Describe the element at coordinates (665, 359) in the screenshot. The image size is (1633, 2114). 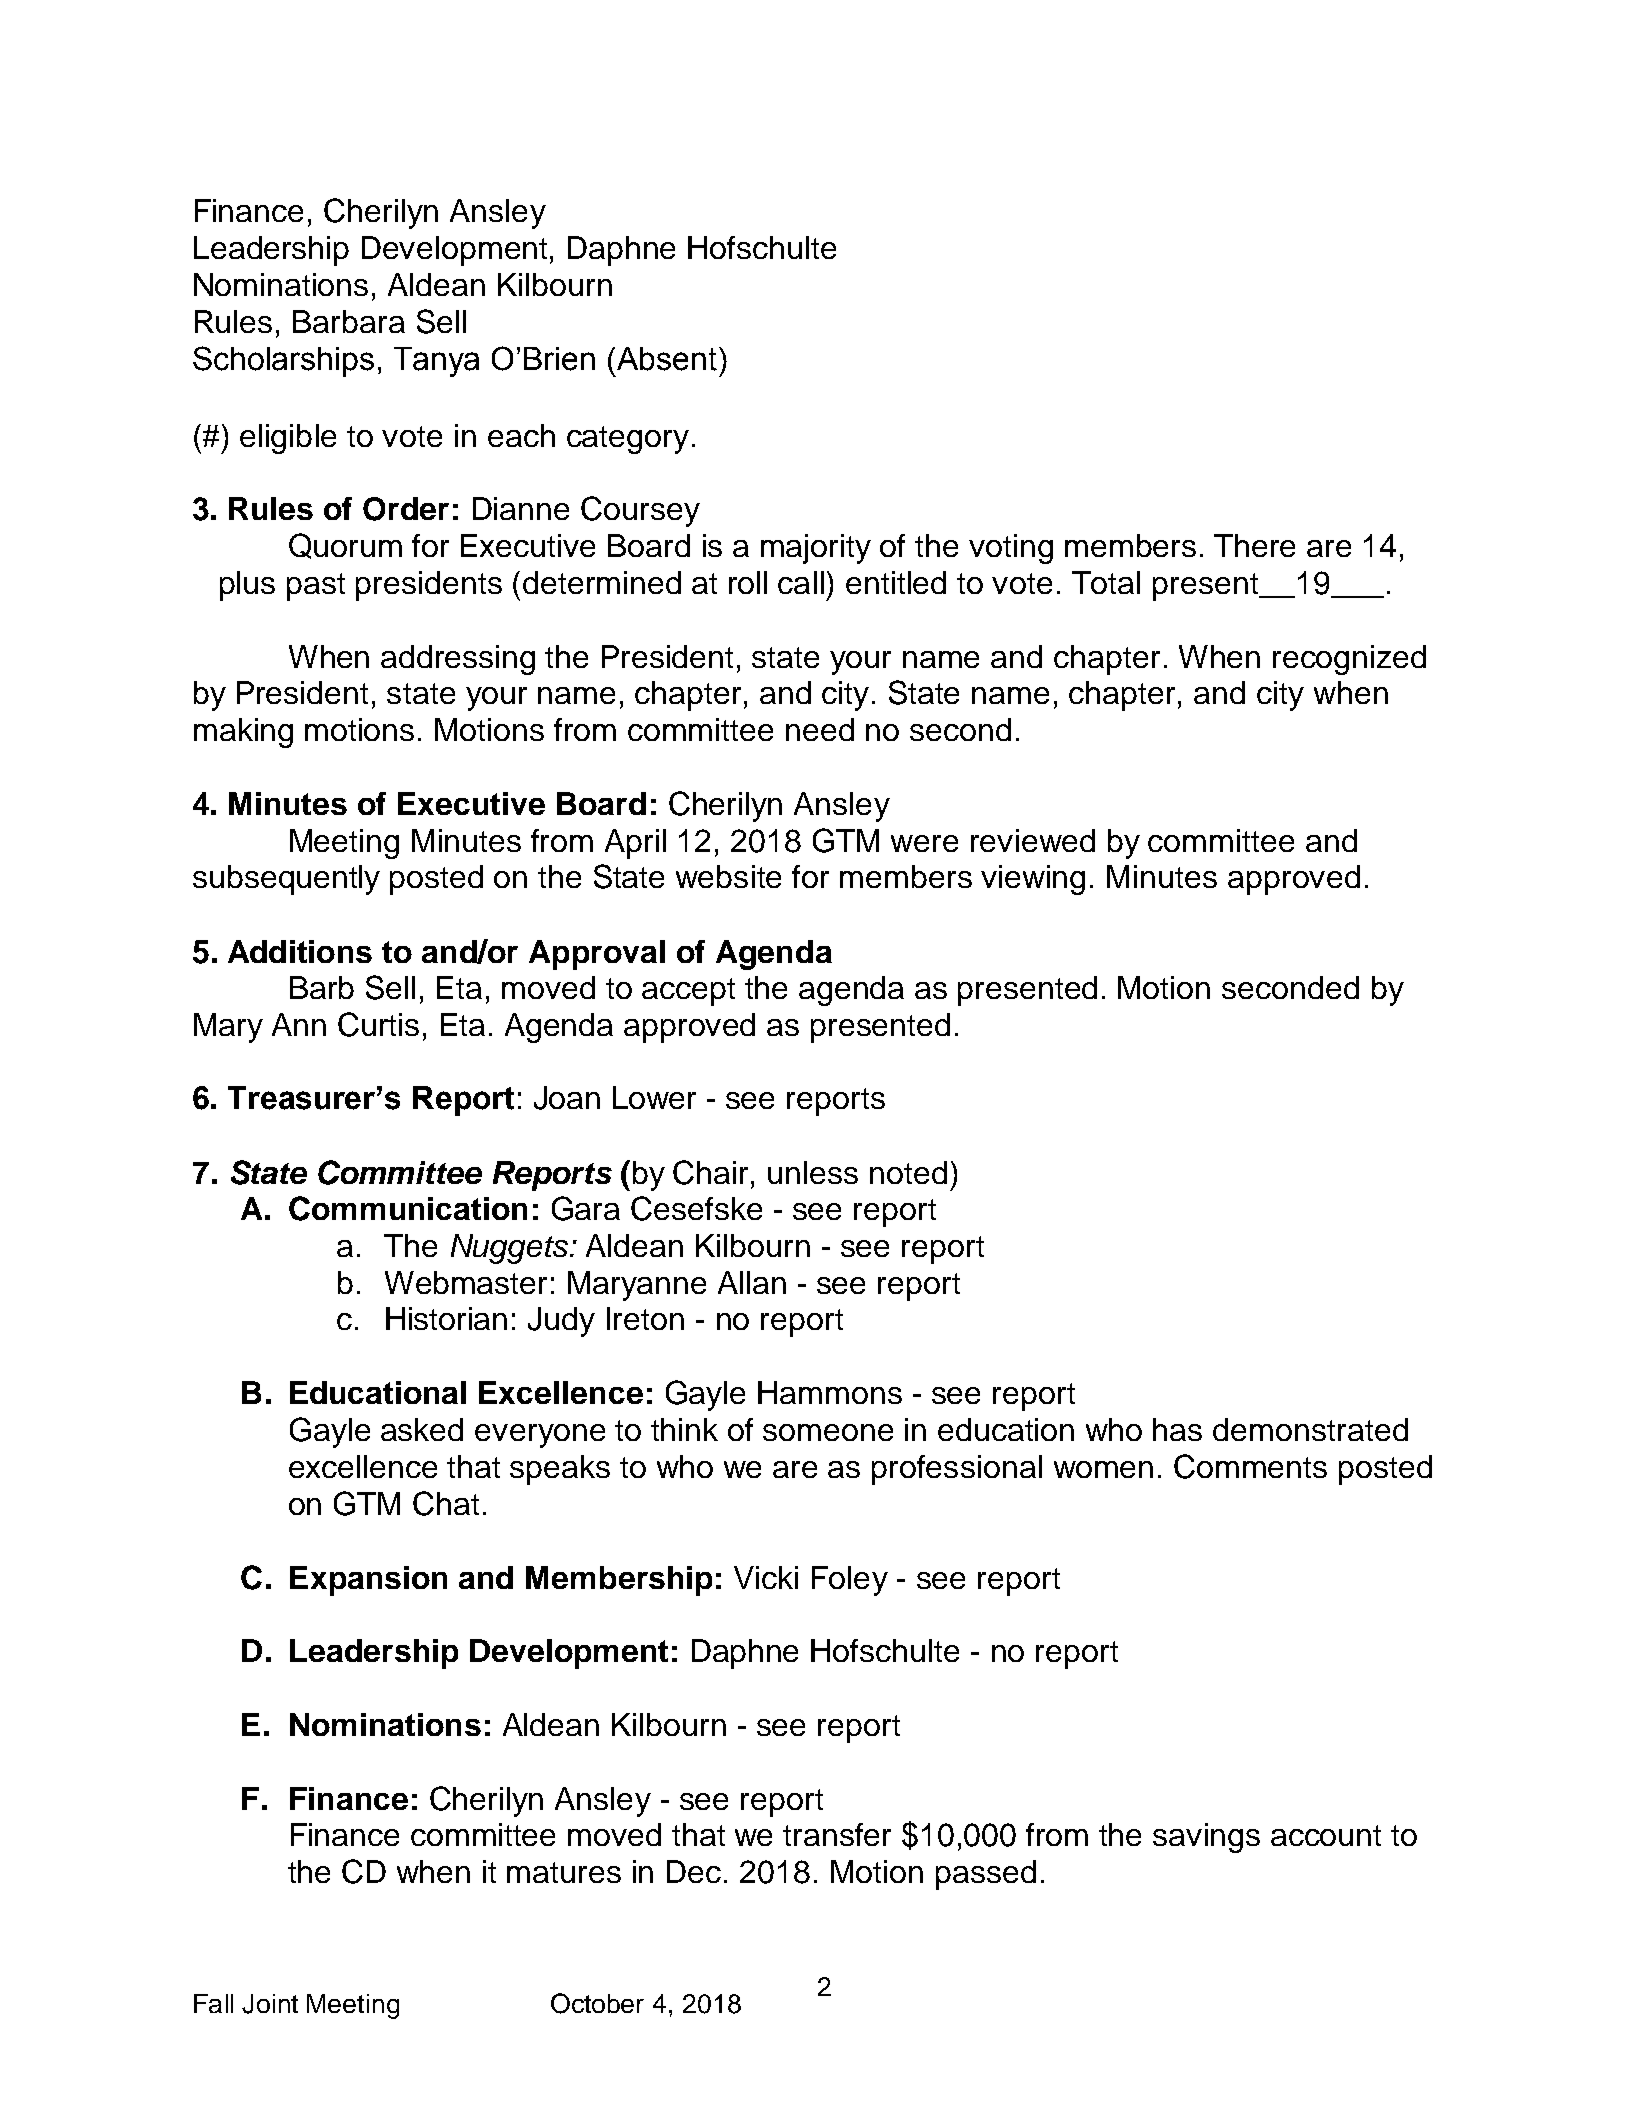
I see `Absent` at that location.
